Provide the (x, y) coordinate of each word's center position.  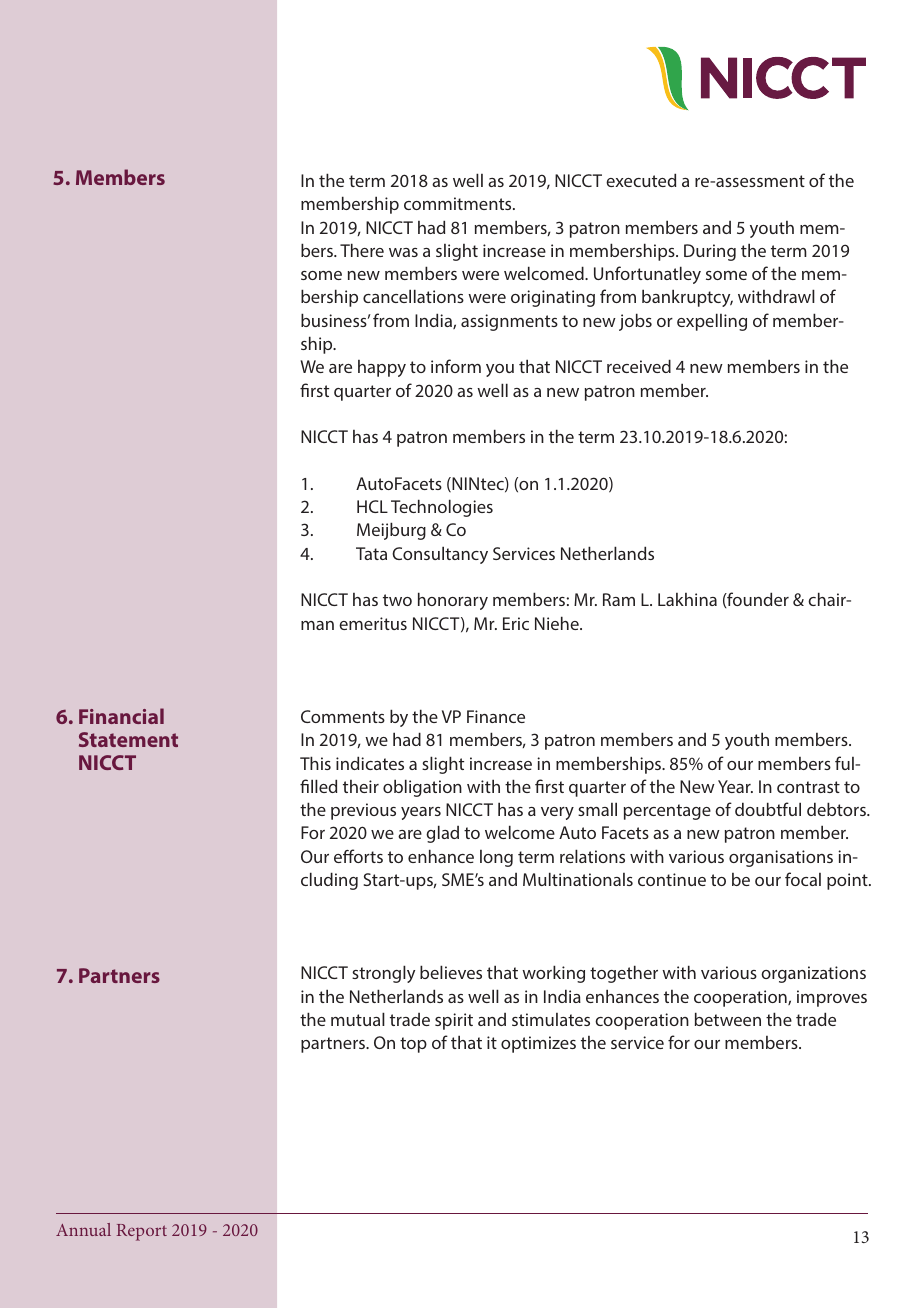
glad (442, 834)
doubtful (768, 809)
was (403, 252)
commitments (459, 203)
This (315, 763)
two (397, 600)
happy (382, 368)
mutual (358, 1019)
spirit (454, 1021)
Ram (619, 599)
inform (456, 366)
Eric (516, 623)
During (710, 252)
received (639, 366)
